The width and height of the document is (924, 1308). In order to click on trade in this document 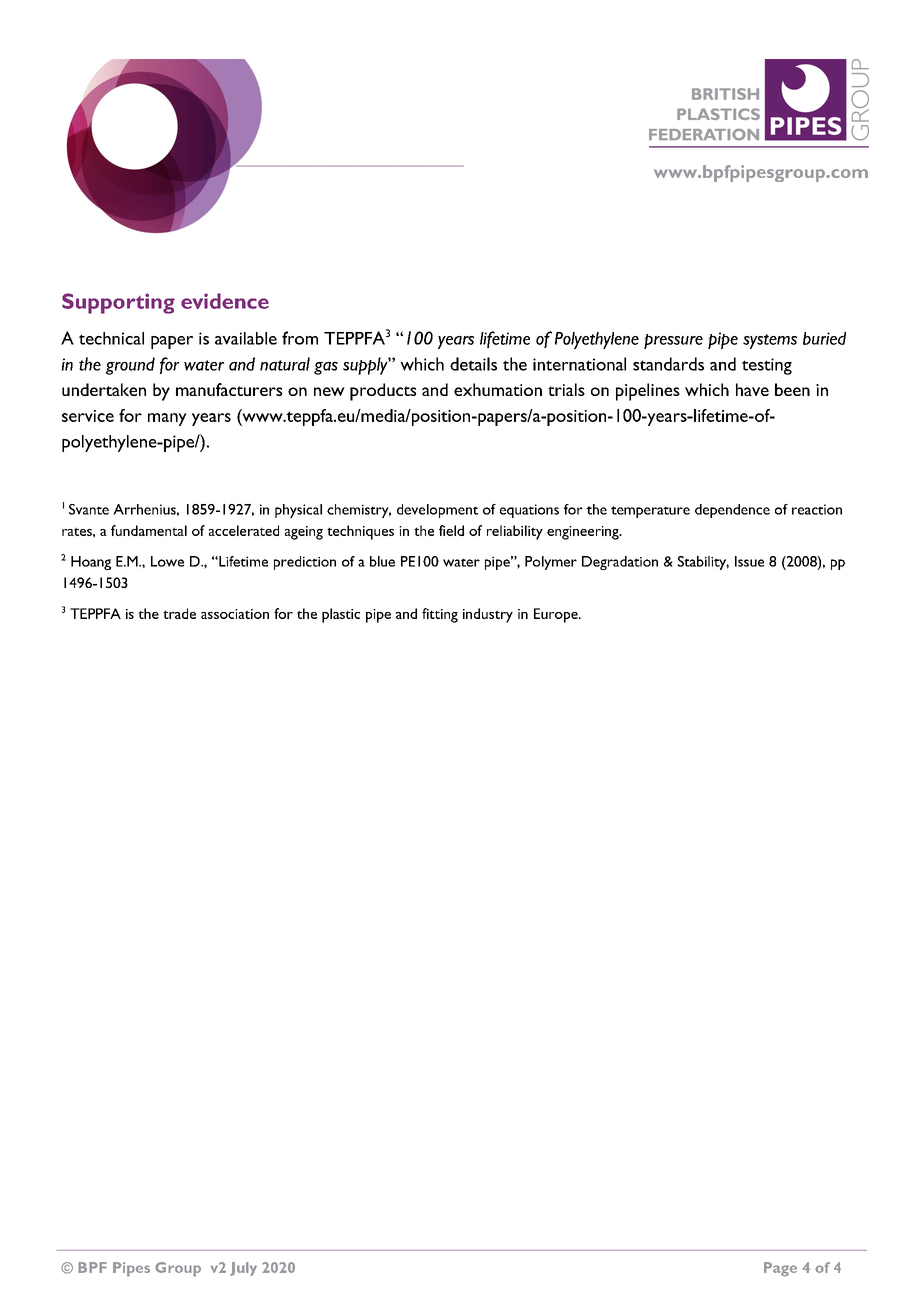, I will do `click(179, 613)`.
